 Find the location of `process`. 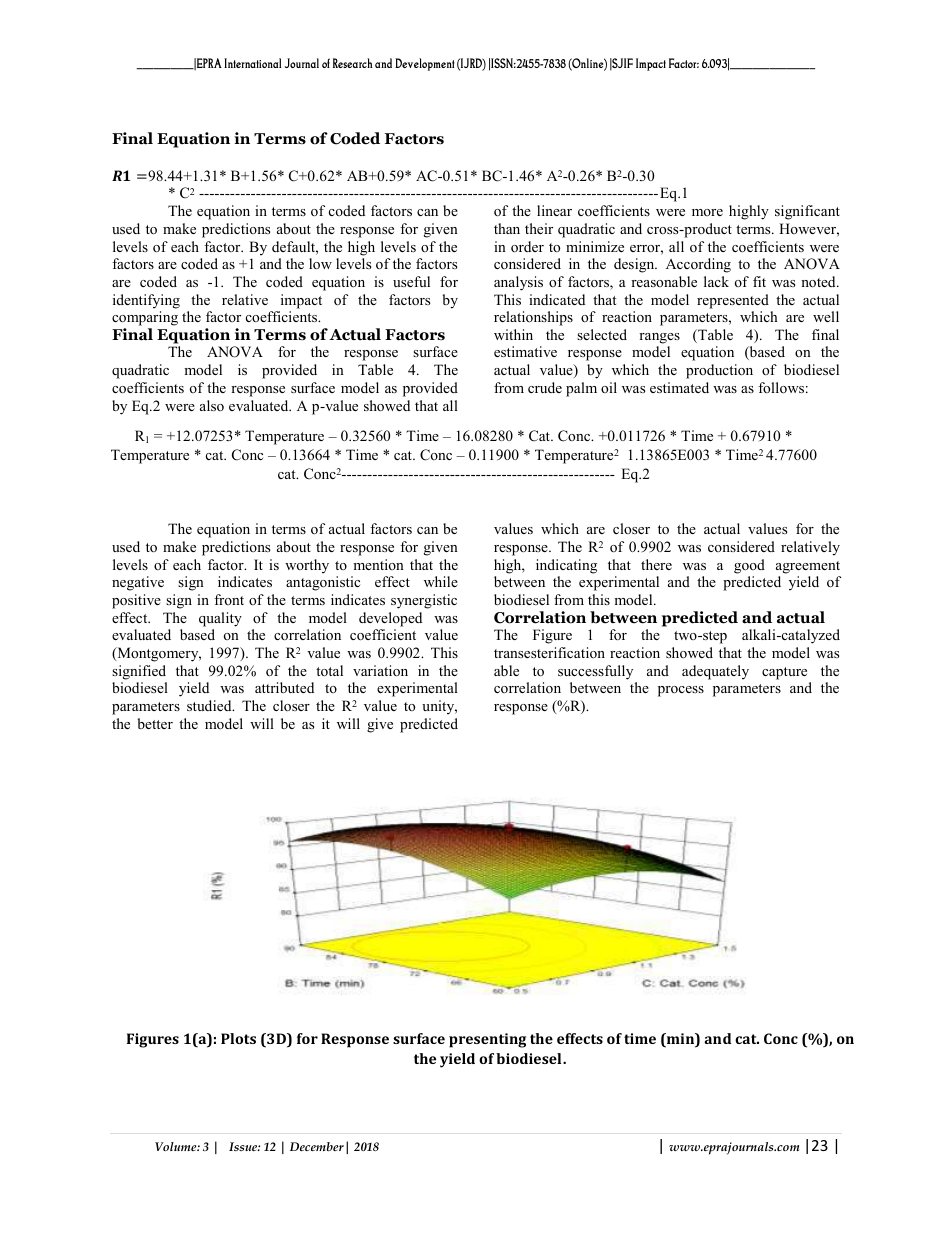

process is located at coordinates (681, 691).
